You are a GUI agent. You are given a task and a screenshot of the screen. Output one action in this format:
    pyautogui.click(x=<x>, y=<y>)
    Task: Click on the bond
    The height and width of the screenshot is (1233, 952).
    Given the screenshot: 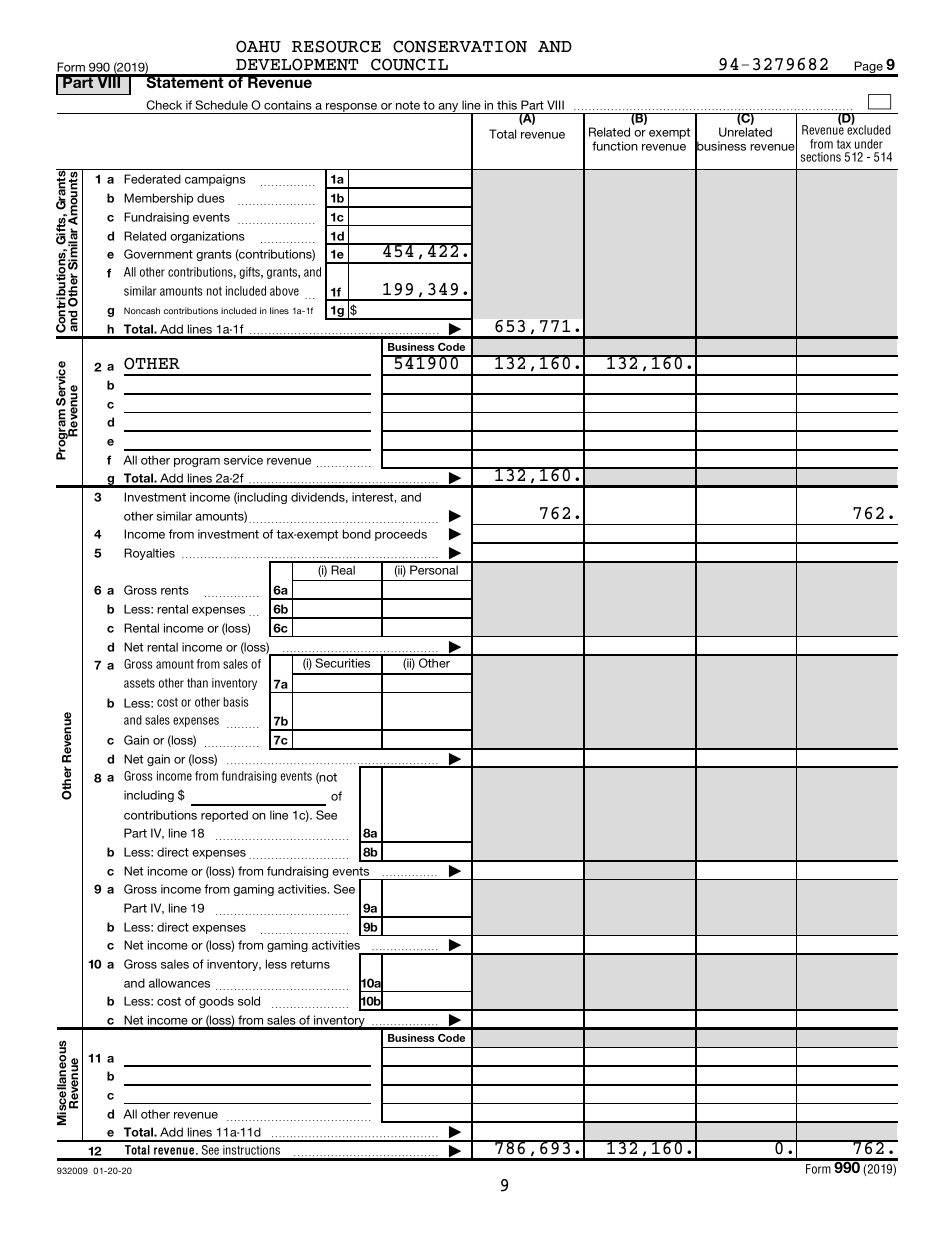 What is the action you would take?
    pyautogui.click(x=357, y=534)
